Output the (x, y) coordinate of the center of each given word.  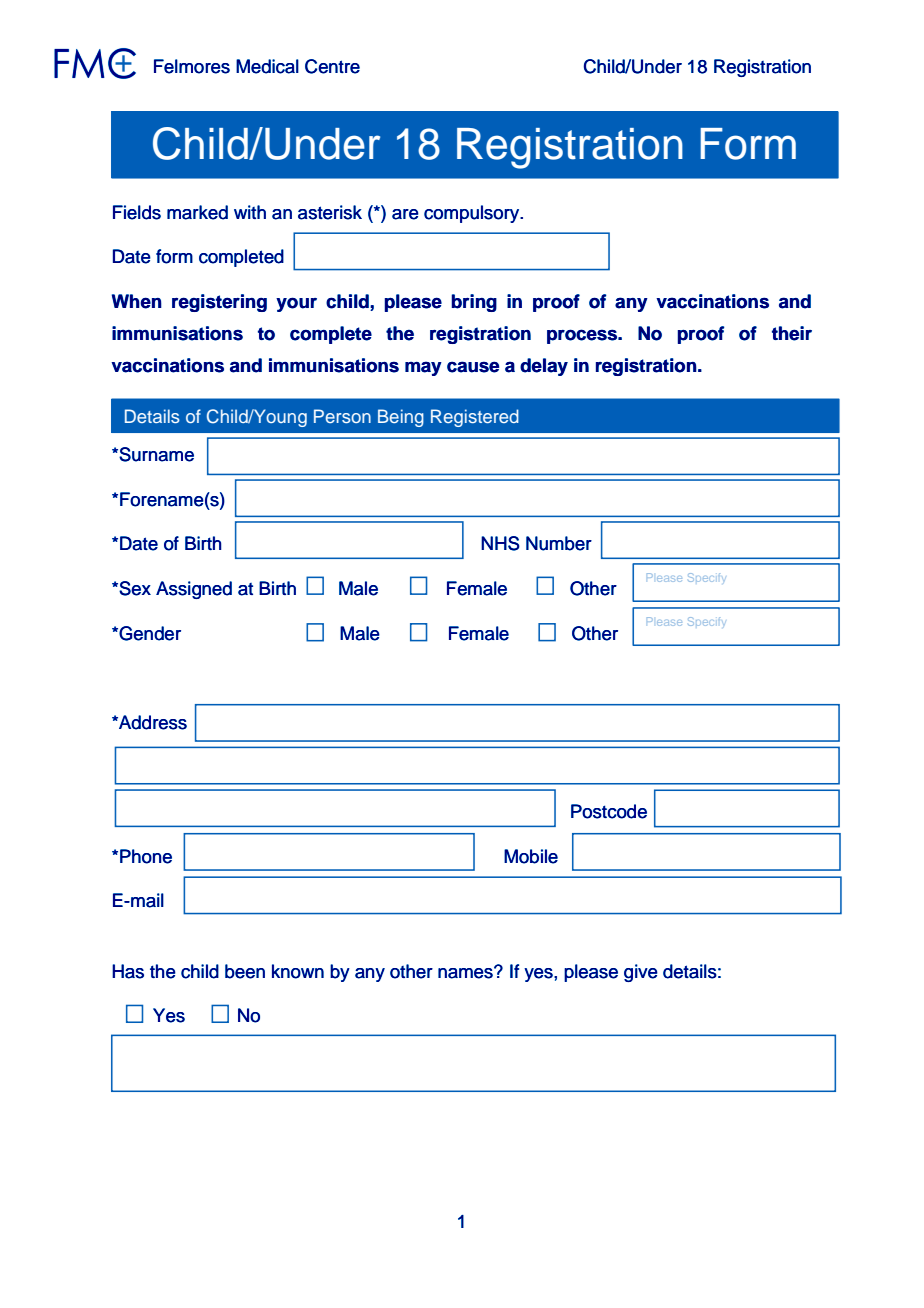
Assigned (194, 590)
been (245, 971)
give (641, 973)
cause (473, 367)
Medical (267, 66)
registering (219, 303)
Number (559, 543)
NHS (500, 543)
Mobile (531, 856)
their (792, 333)
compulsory (473, 214)
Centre (332, 66)
